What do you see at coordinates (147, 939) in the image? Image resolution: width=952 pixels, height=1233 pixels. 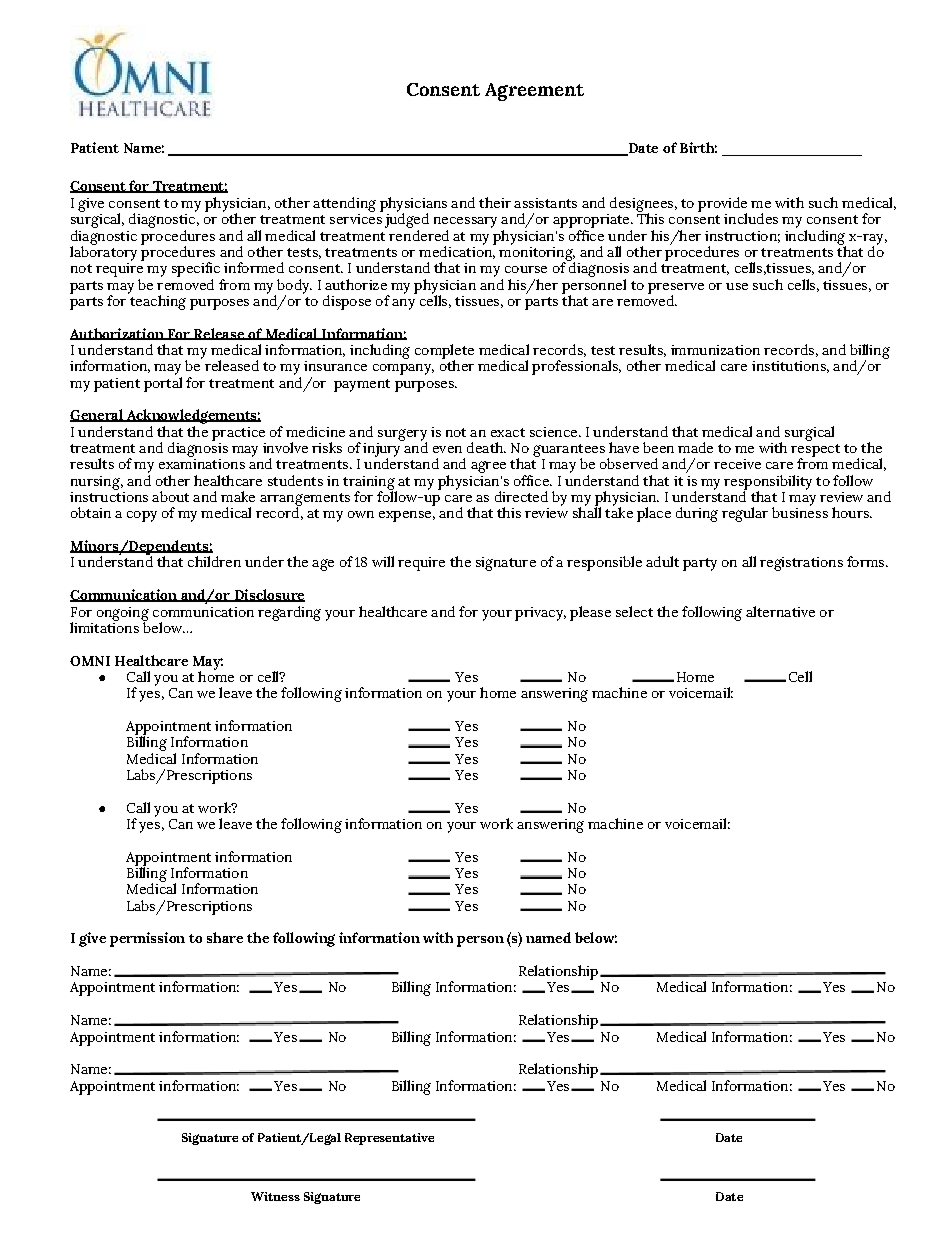 I see `permission` at bounding box center [147, 939].
